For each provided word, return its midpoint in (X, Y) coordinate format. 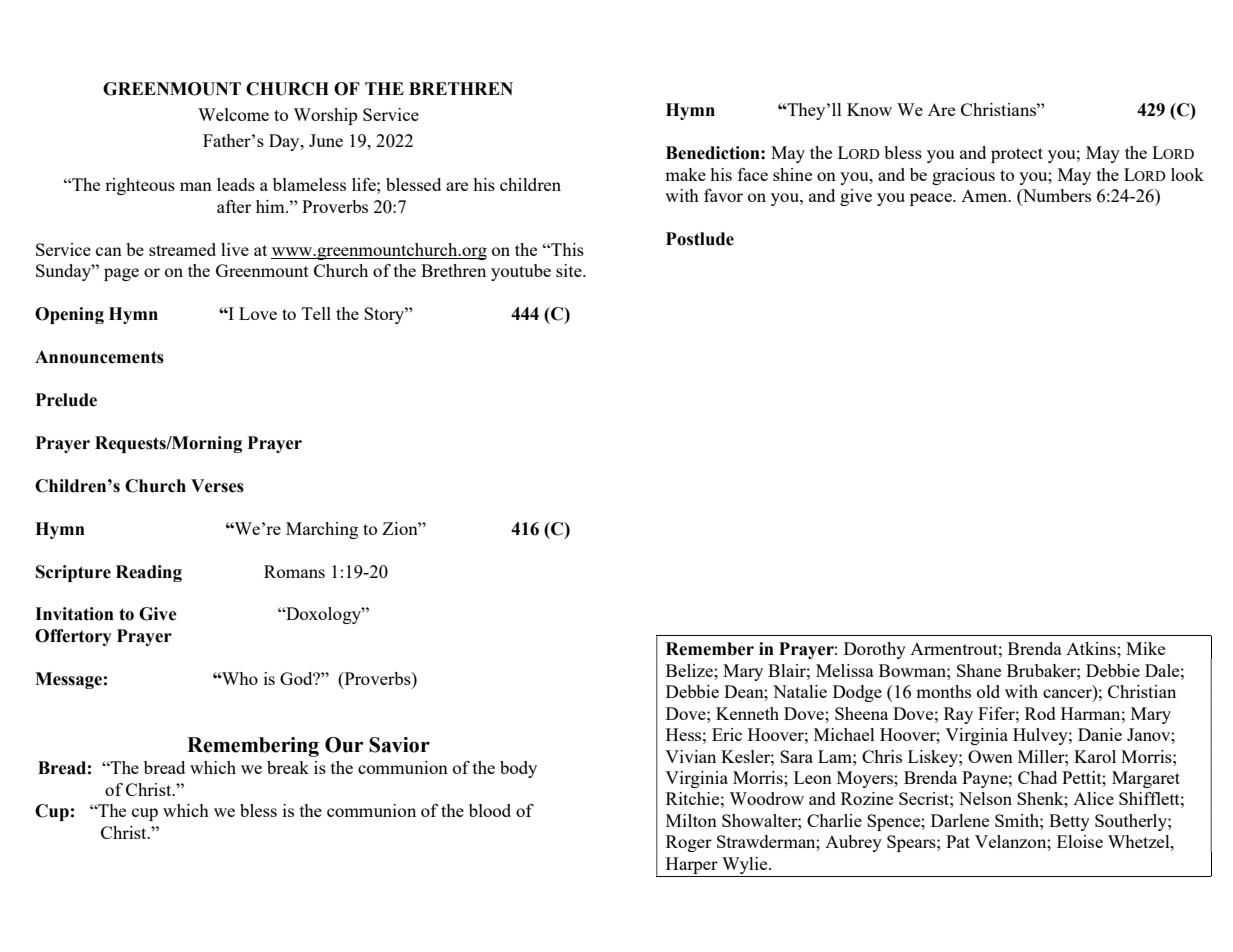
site (570, 270)
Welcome (233, 114)
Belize (690, 670)
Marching (322, 530)
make (685, 174)
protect (1017, 155)
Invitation (74, 614)
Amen (985, 196)
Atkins (1092, 648)
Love (258, 313)
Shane (979, 670)
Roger (689, 843)
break (288, 767)
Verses (217, 486)
